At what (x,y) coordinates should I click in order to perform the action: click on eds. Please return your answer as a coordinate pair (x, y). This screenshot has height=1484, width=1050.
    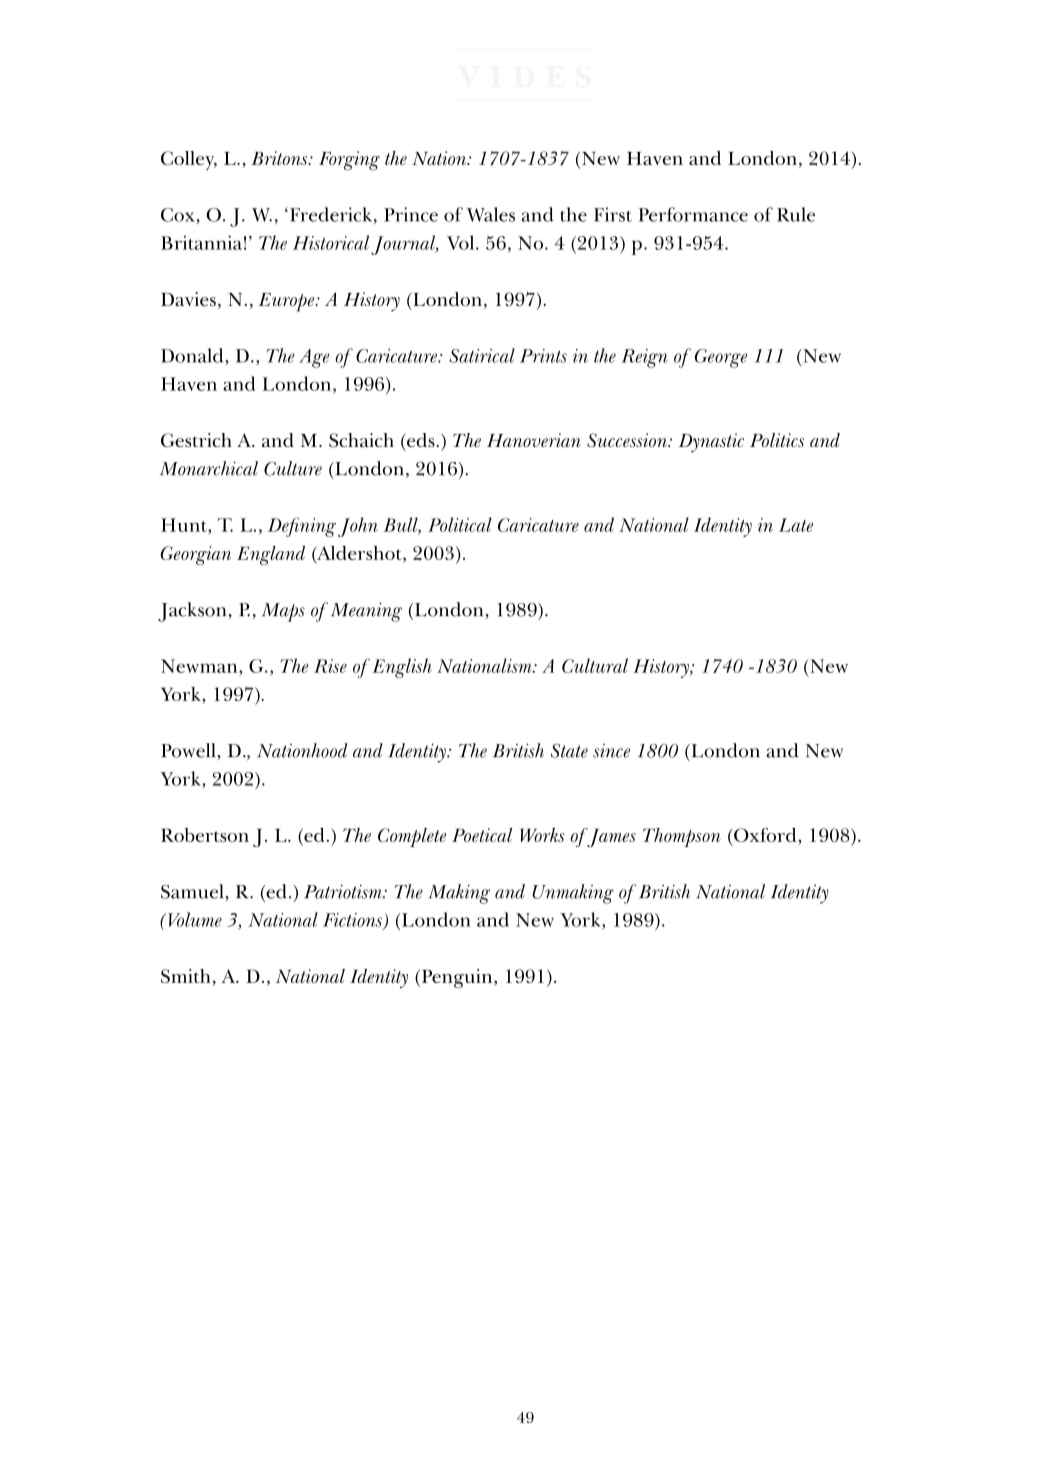
    Looking at the image, I should click on (421, 440).
